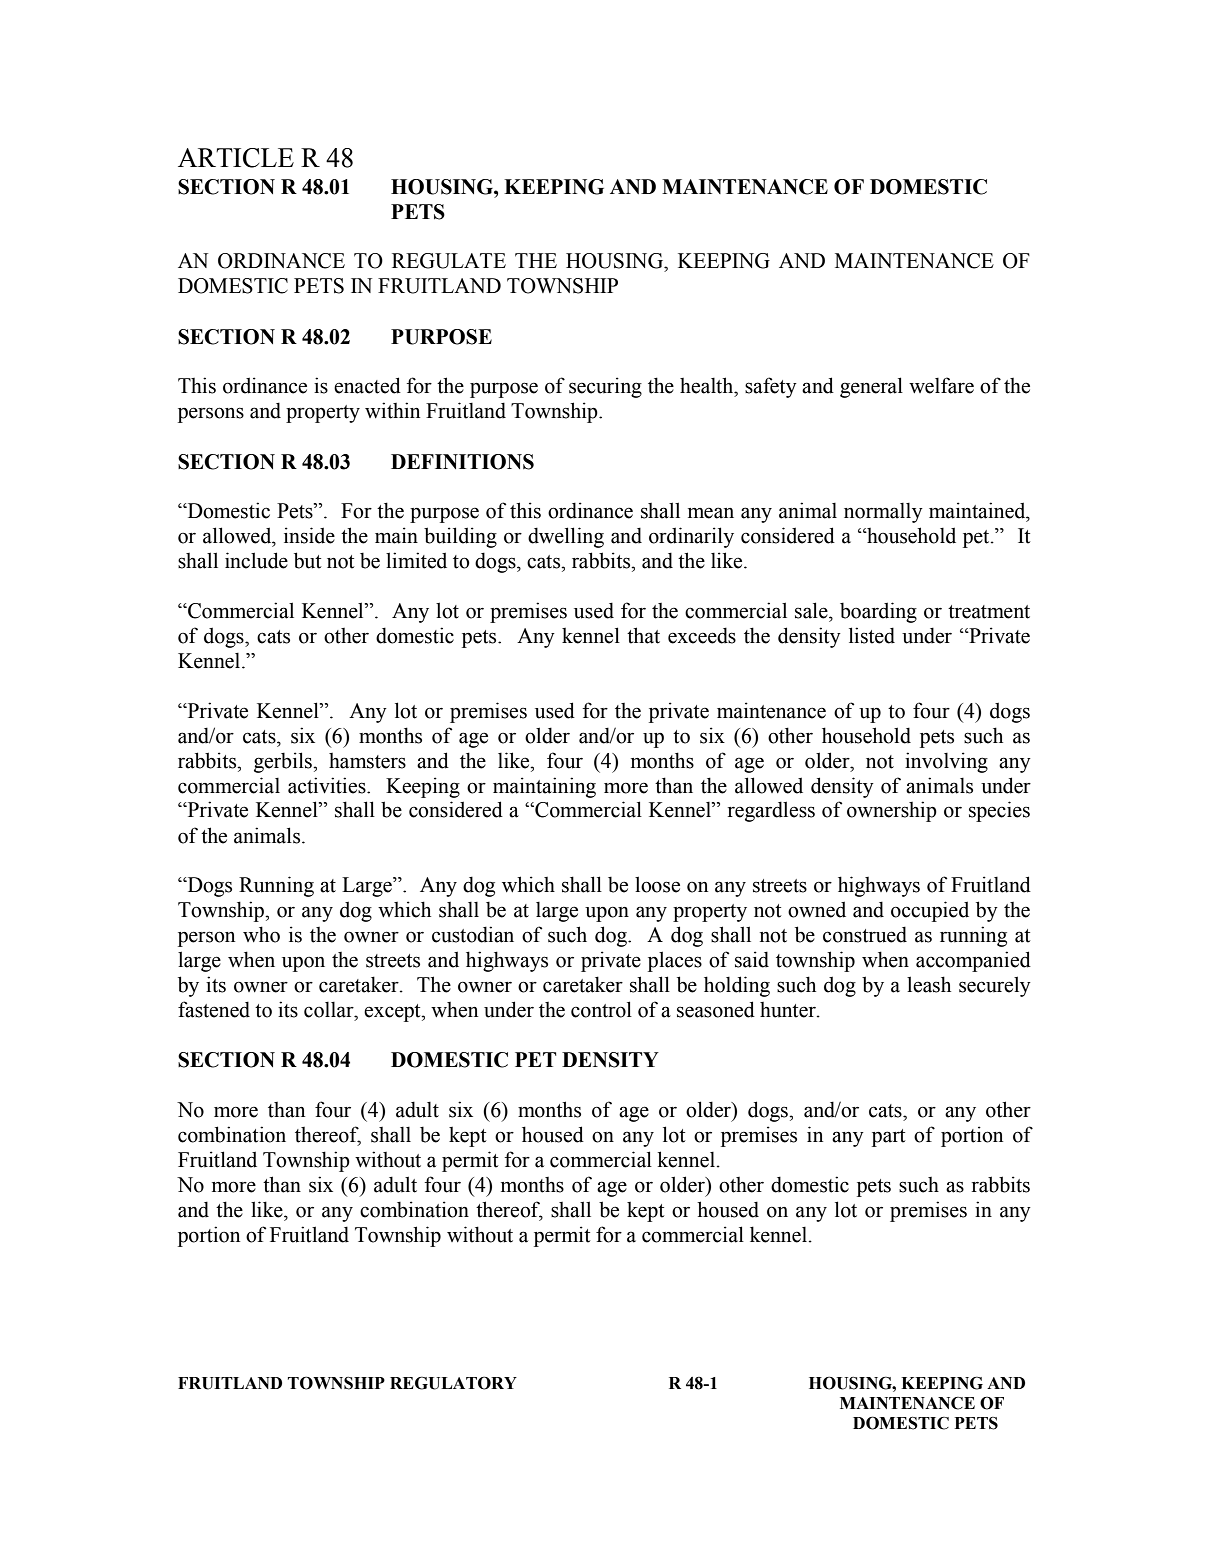 The image size is (1208, 1563). Describe the element at coordinates (789, 1010) in the screenshot. I see `hunter` at that location.
